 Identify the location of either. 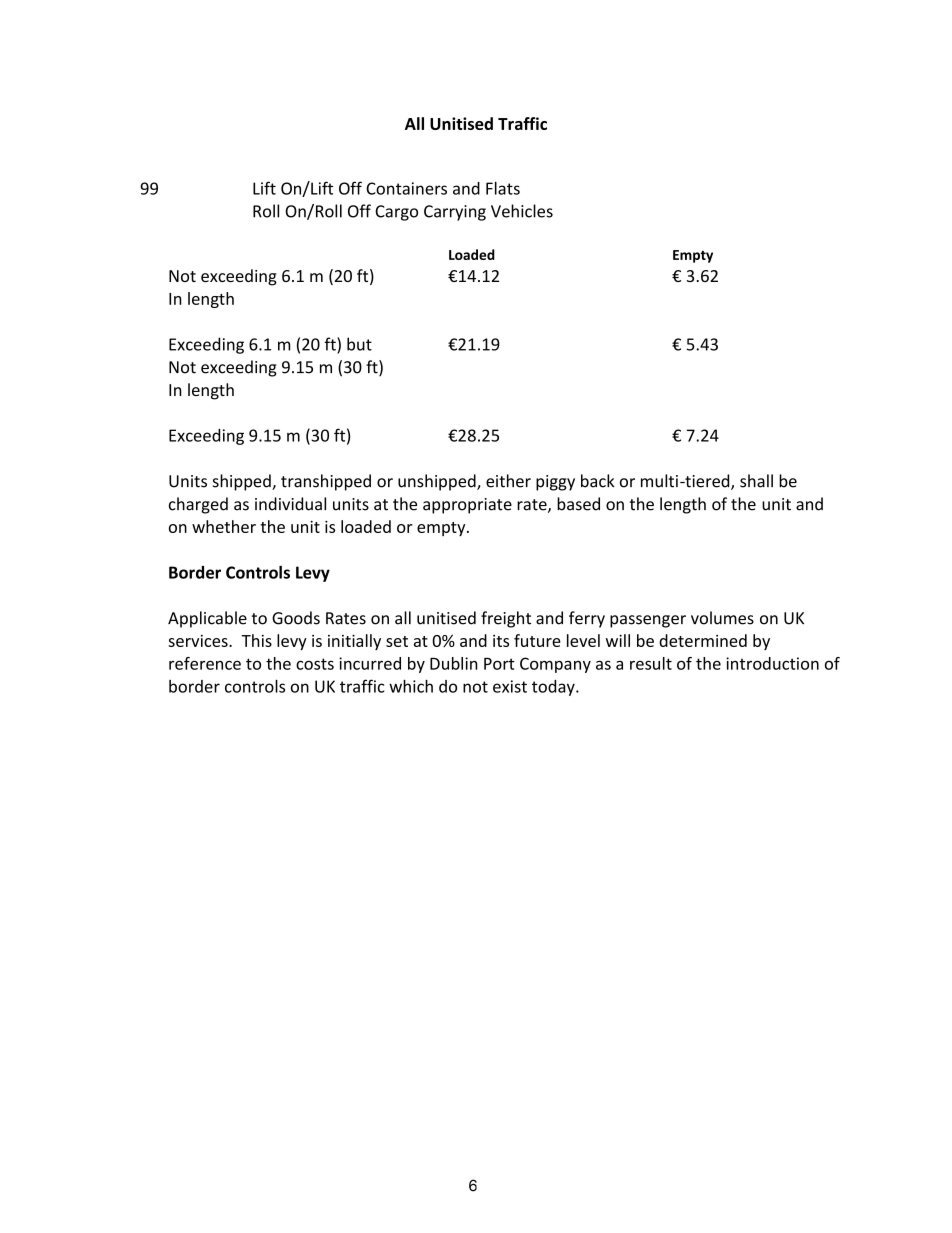
(508, 481).
